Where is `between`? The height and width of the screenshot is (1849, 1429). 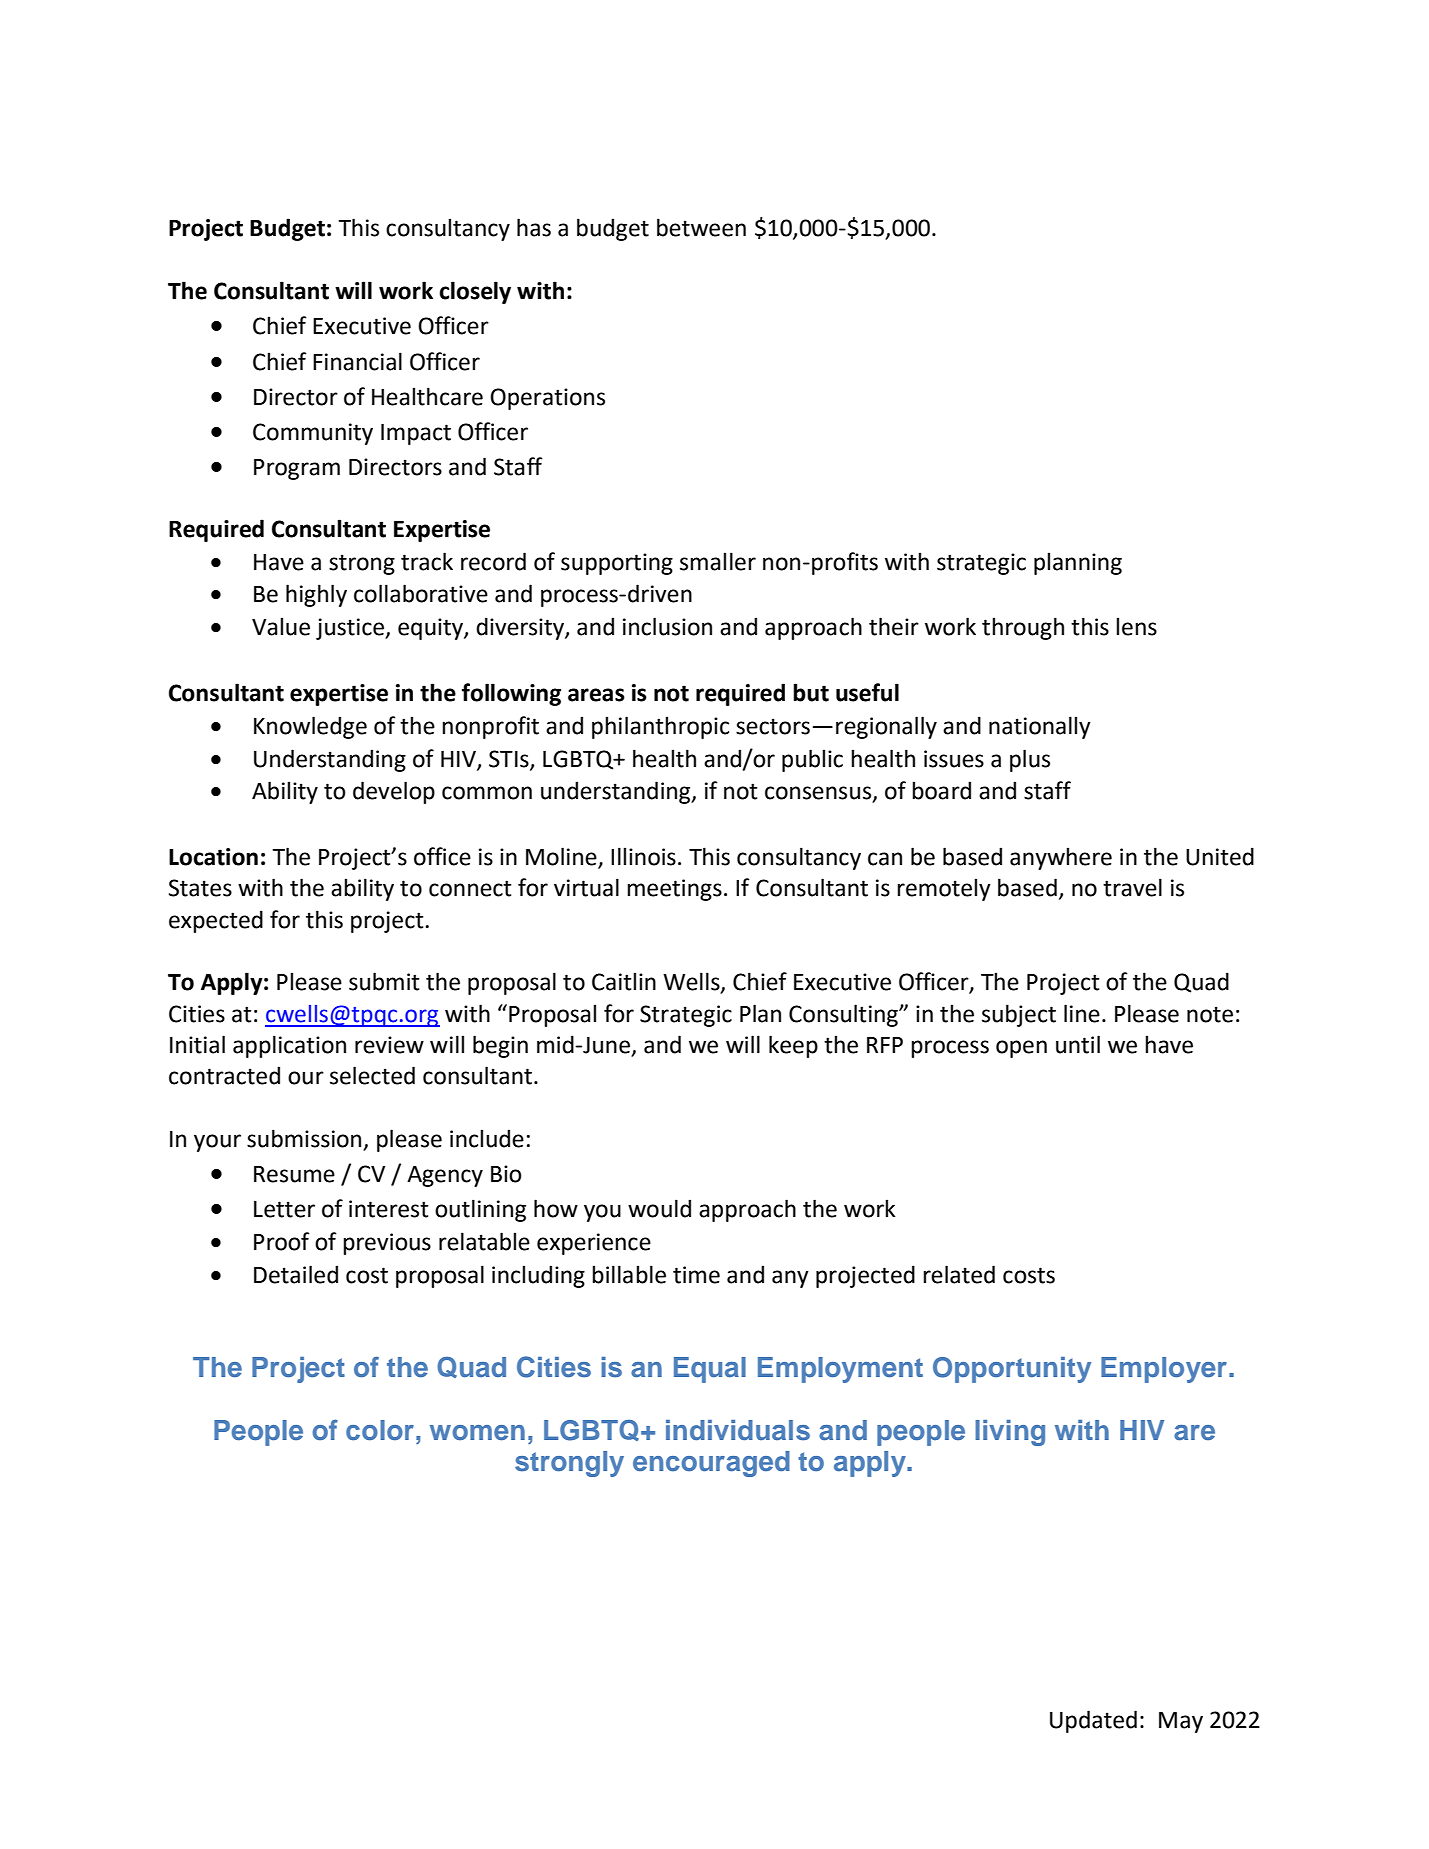 between is located at coordinates (701, 227).
